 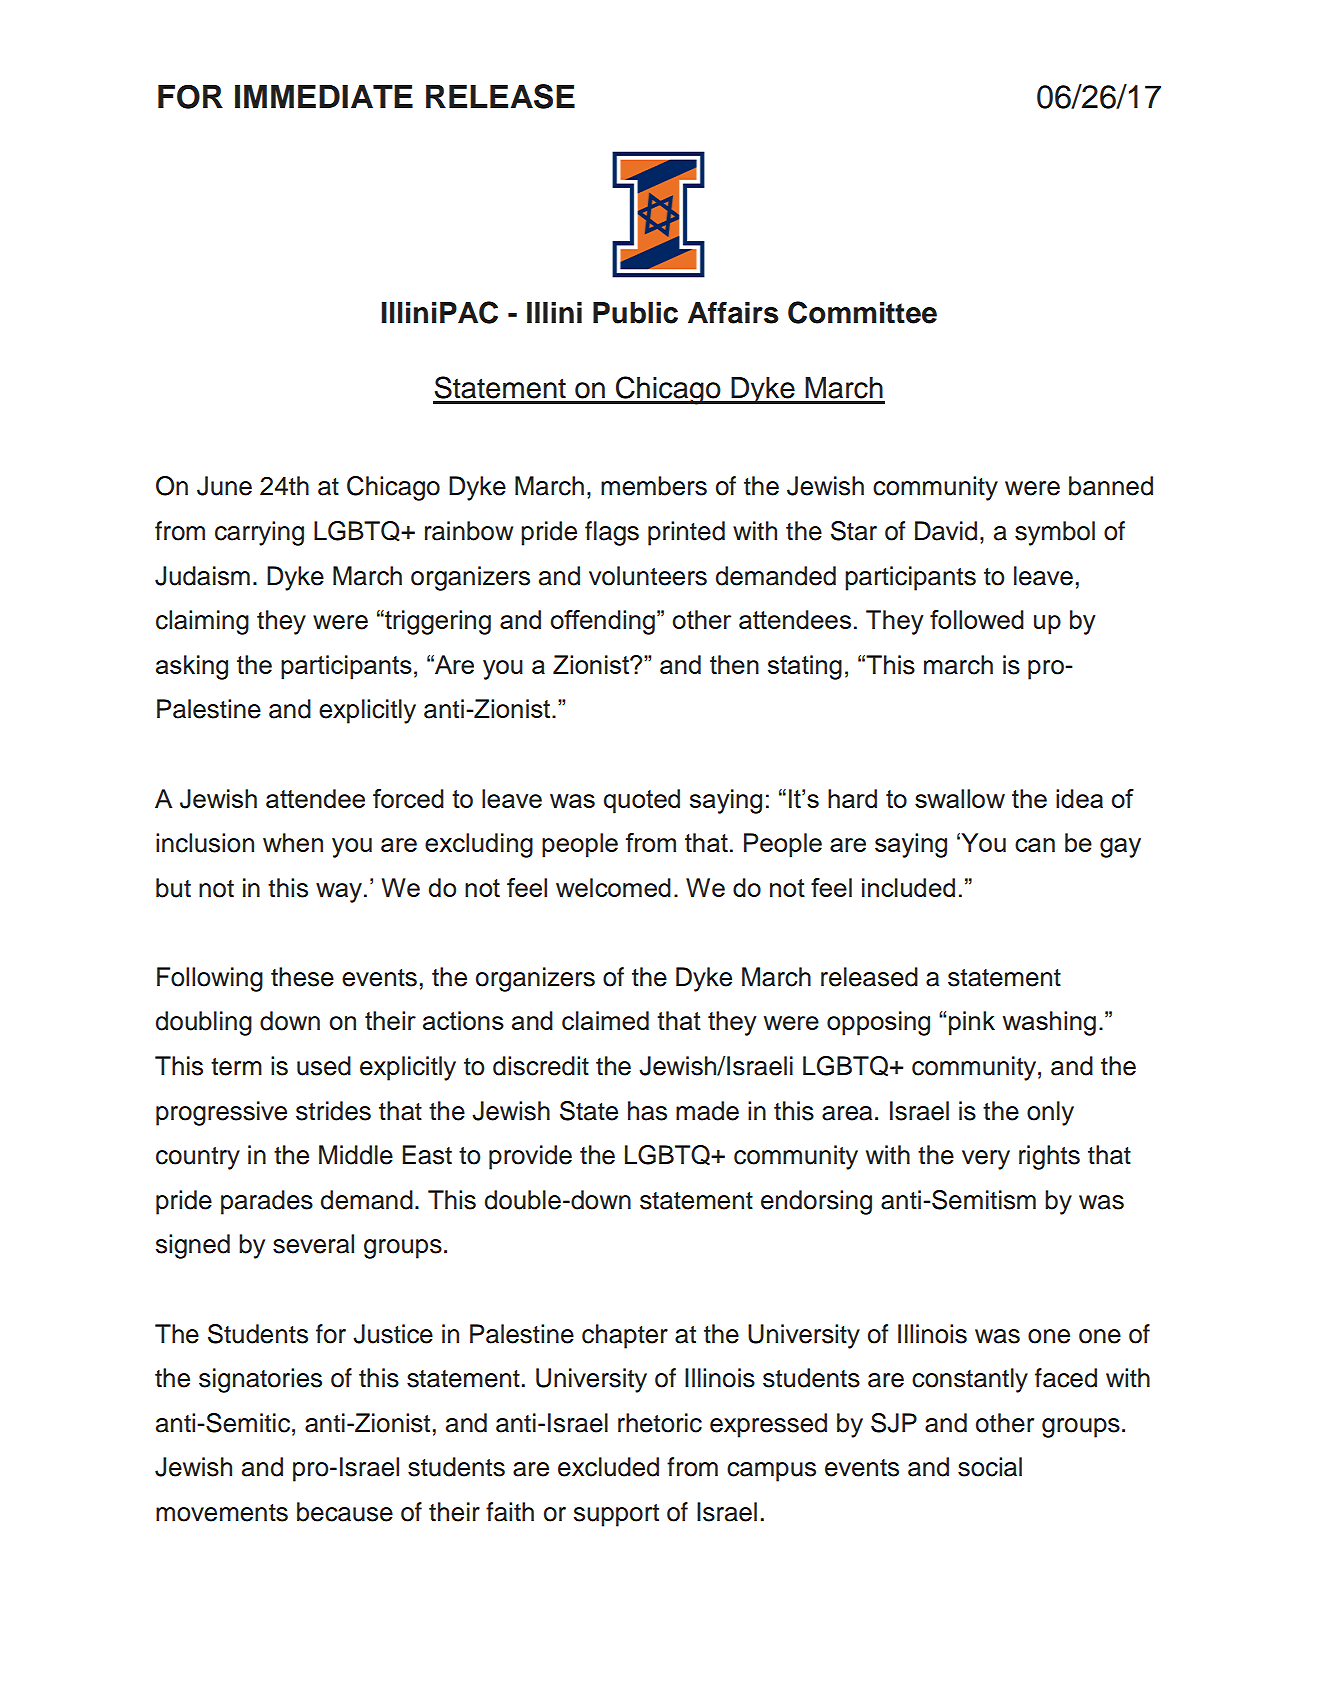 What do you see at coordinates (960, 798) in the page?
I see `swallow` at bounding box center [960, 798].
